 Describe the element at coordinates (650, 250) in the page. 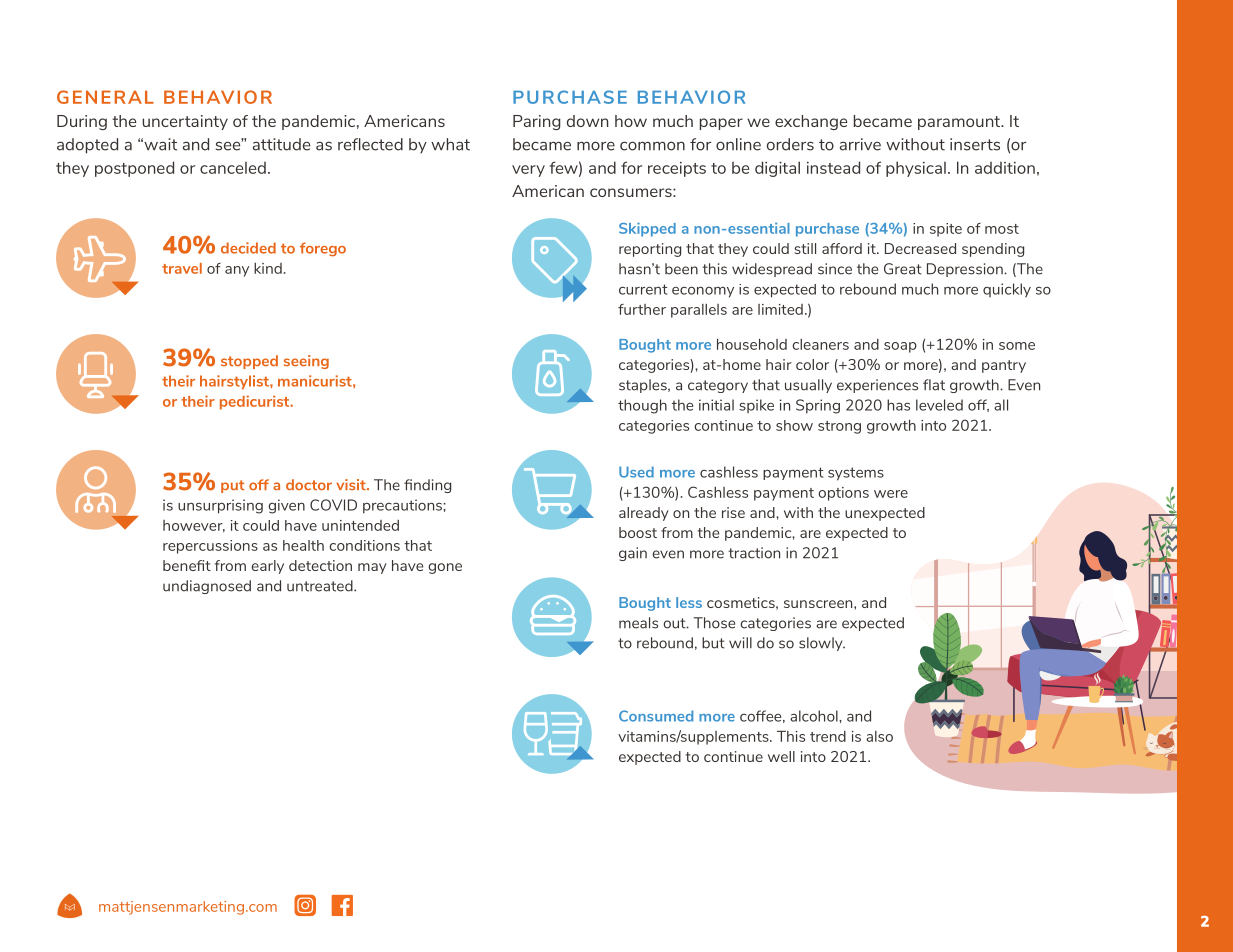

I see `reporting` at that location.
